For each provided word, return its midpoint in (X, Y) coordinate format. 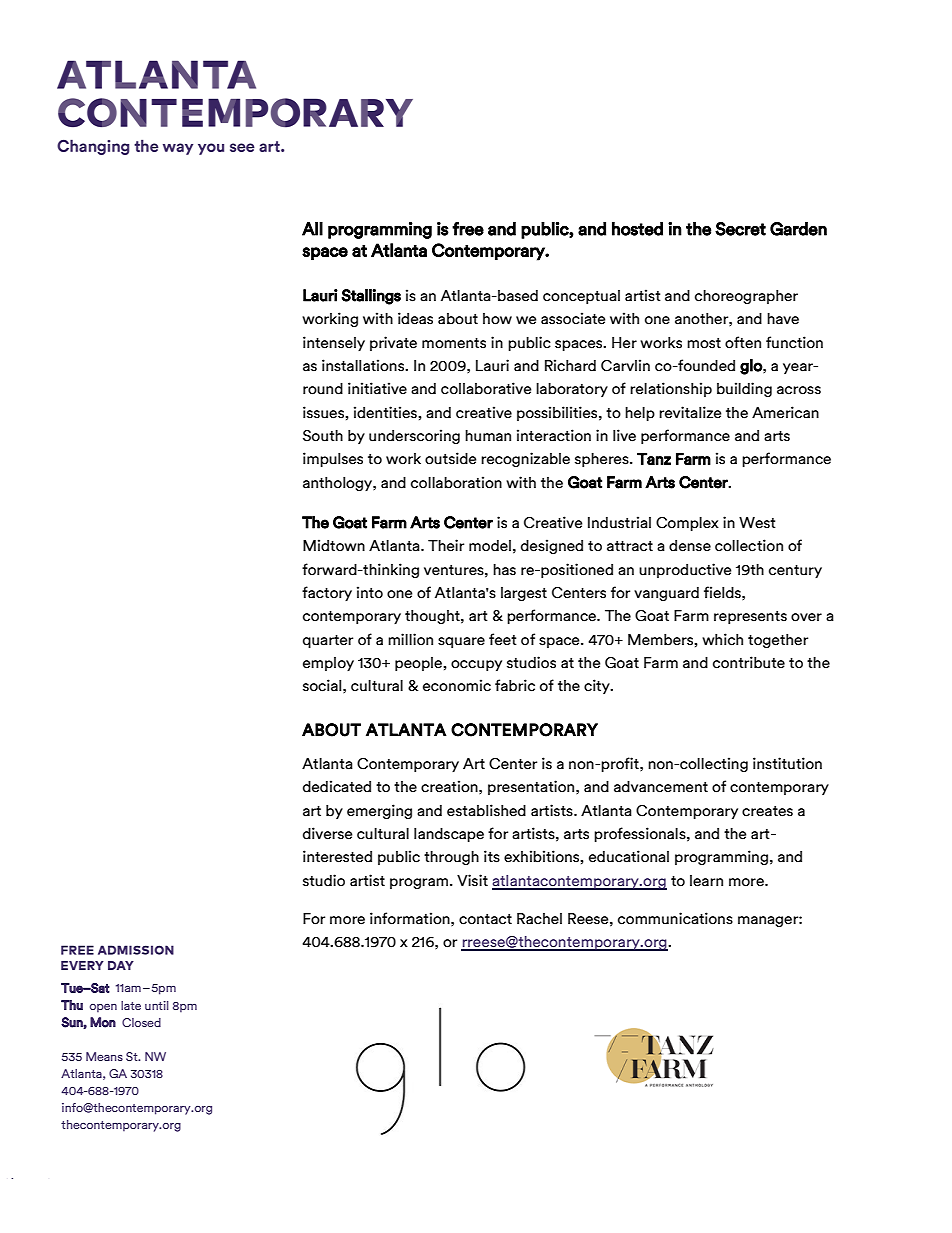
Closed (141, 1022)
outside (450, 458)
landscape (449, 835)
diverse (327, 833)
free (468, 229)
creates (767, 811)
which (722, 639)
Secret (740, 229)
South (323, 436)
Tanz (654, 459)
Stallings (371, 297)
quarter (328, 641)
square (461, 642)
